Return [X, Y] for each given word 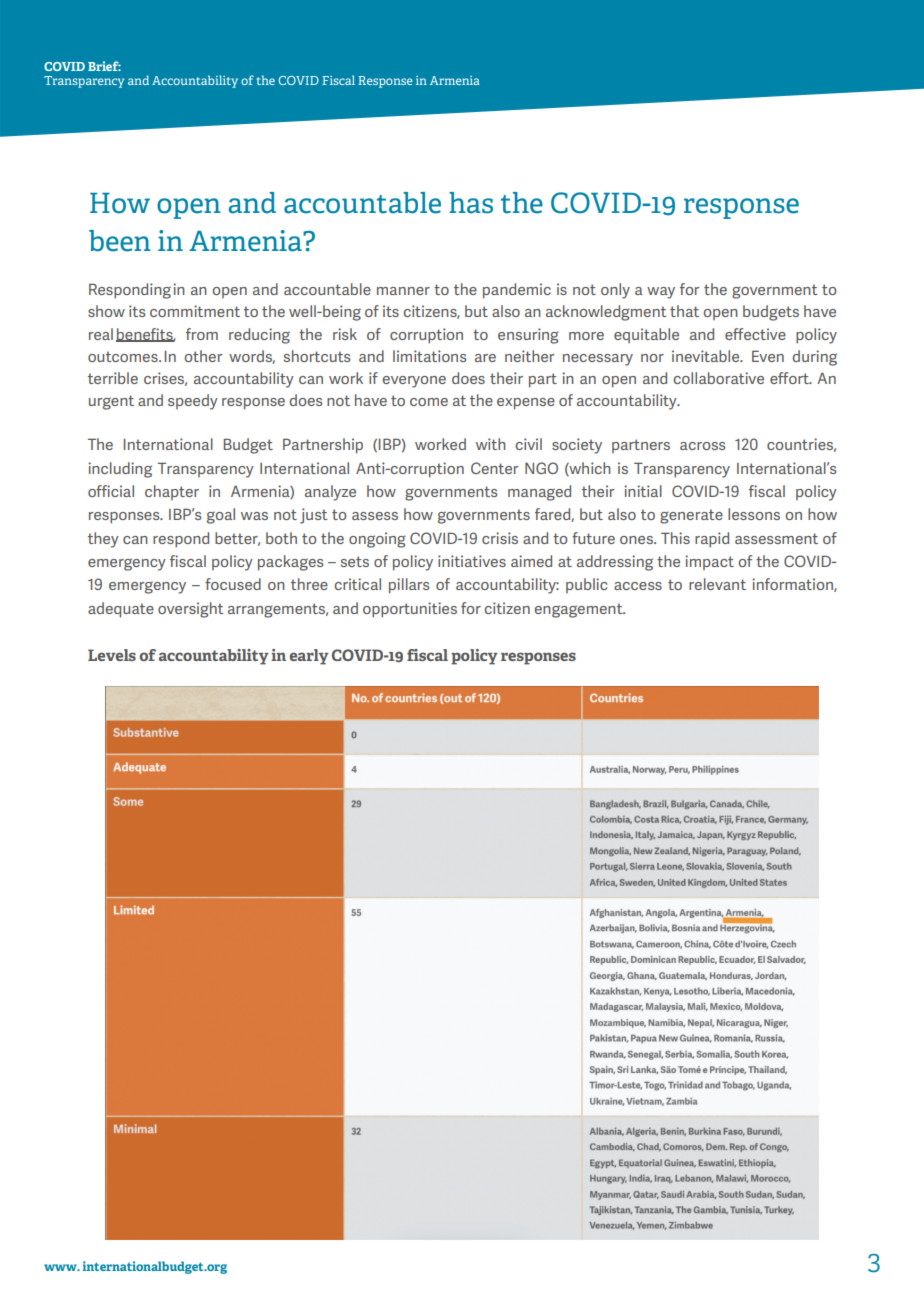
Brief [104, 66]
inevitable [707, 356]
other [203, 356]
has [471, 203]
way [661, 293]
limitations [429, 356]
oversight [191, 610]
